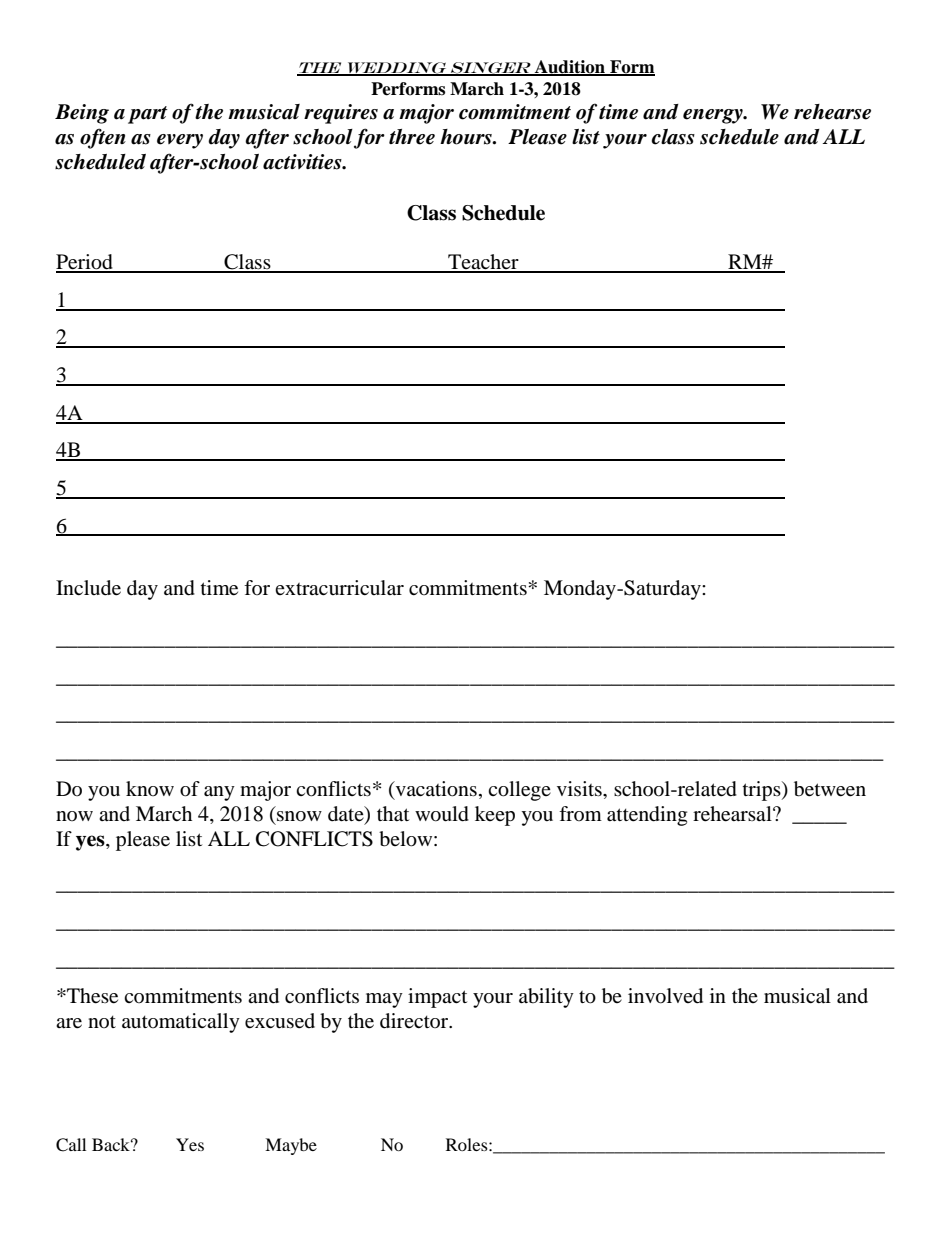  Describe the element at coordinates (291, 1146) in the document. I see `Maybe` at that location.
